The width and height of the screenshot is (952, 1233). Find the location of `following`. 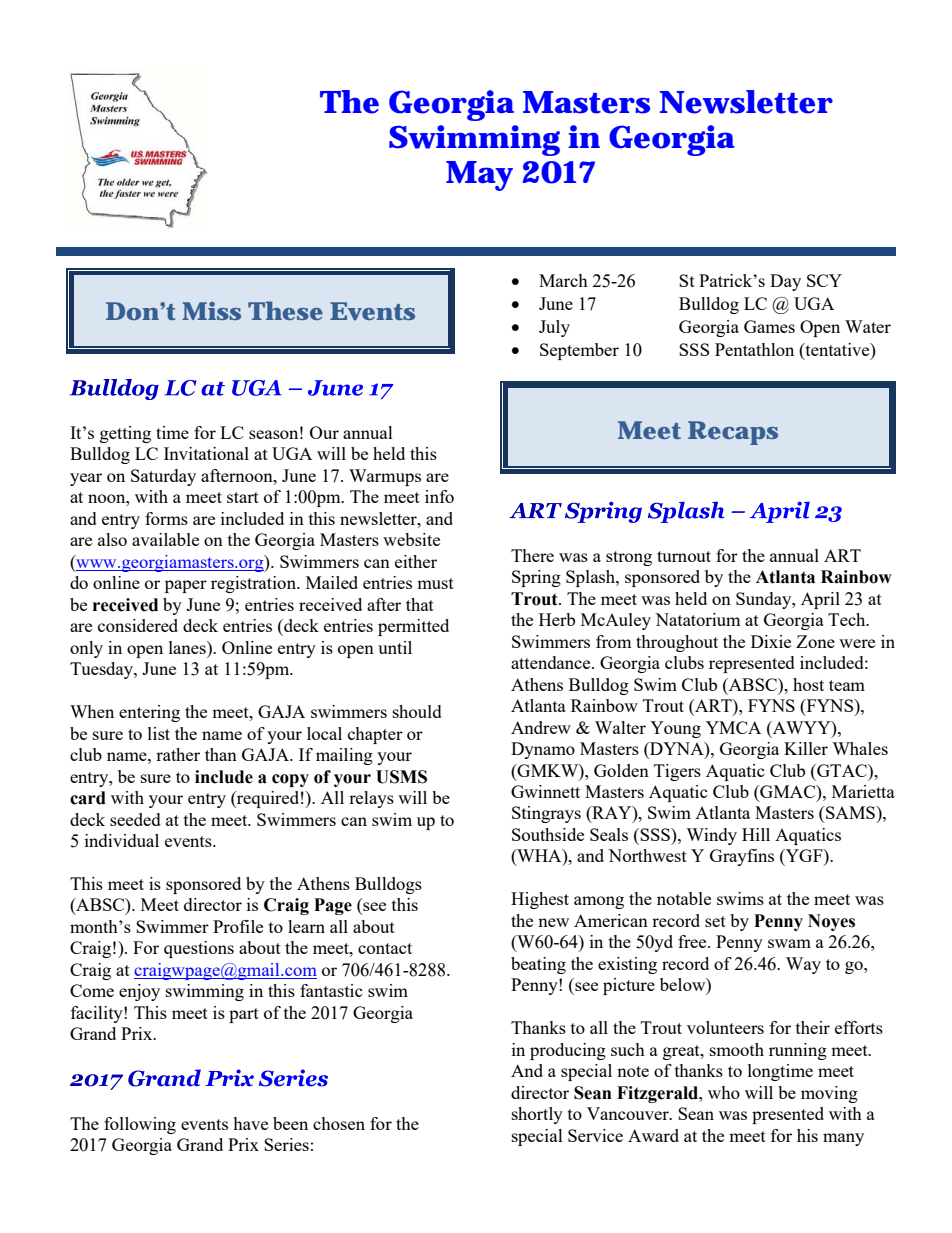

following is located at coordinates (140, 1125).
